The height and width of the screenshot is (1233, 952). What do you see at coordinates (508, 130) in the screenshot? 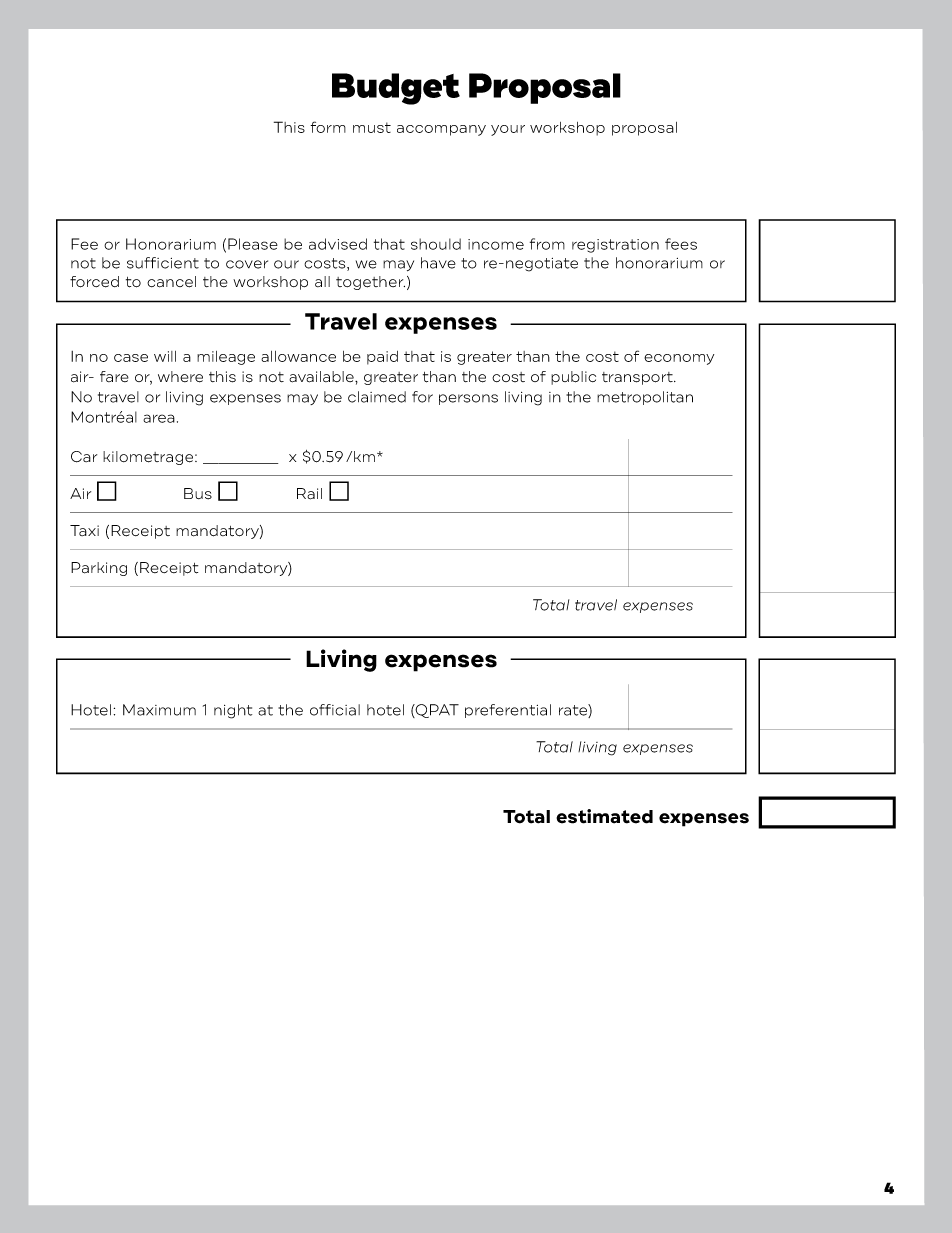
I see `your` at bounding box center [508, 130].
